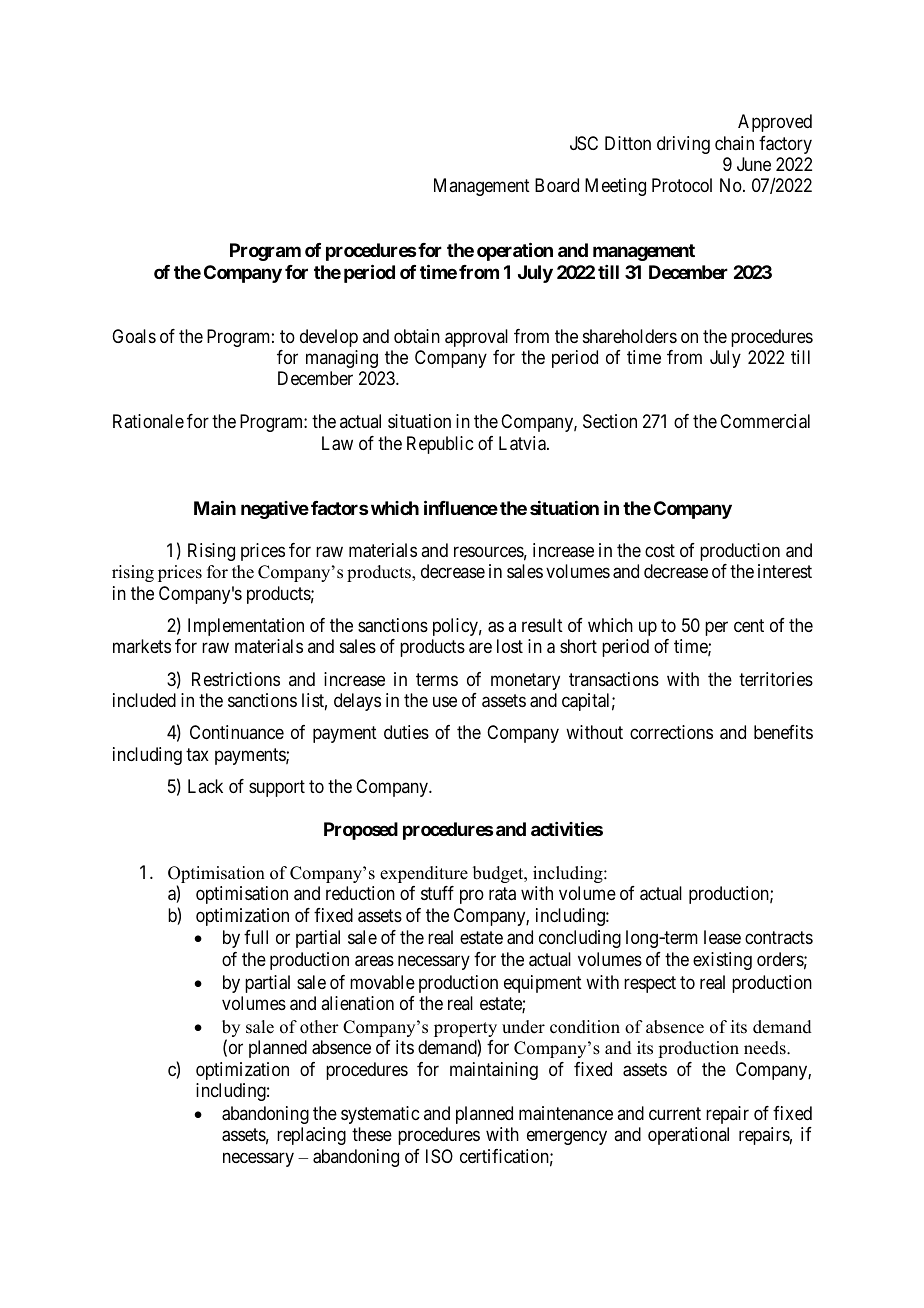 This document has height=1308, width=924. I want to click on corrections, so click(671, 732).
